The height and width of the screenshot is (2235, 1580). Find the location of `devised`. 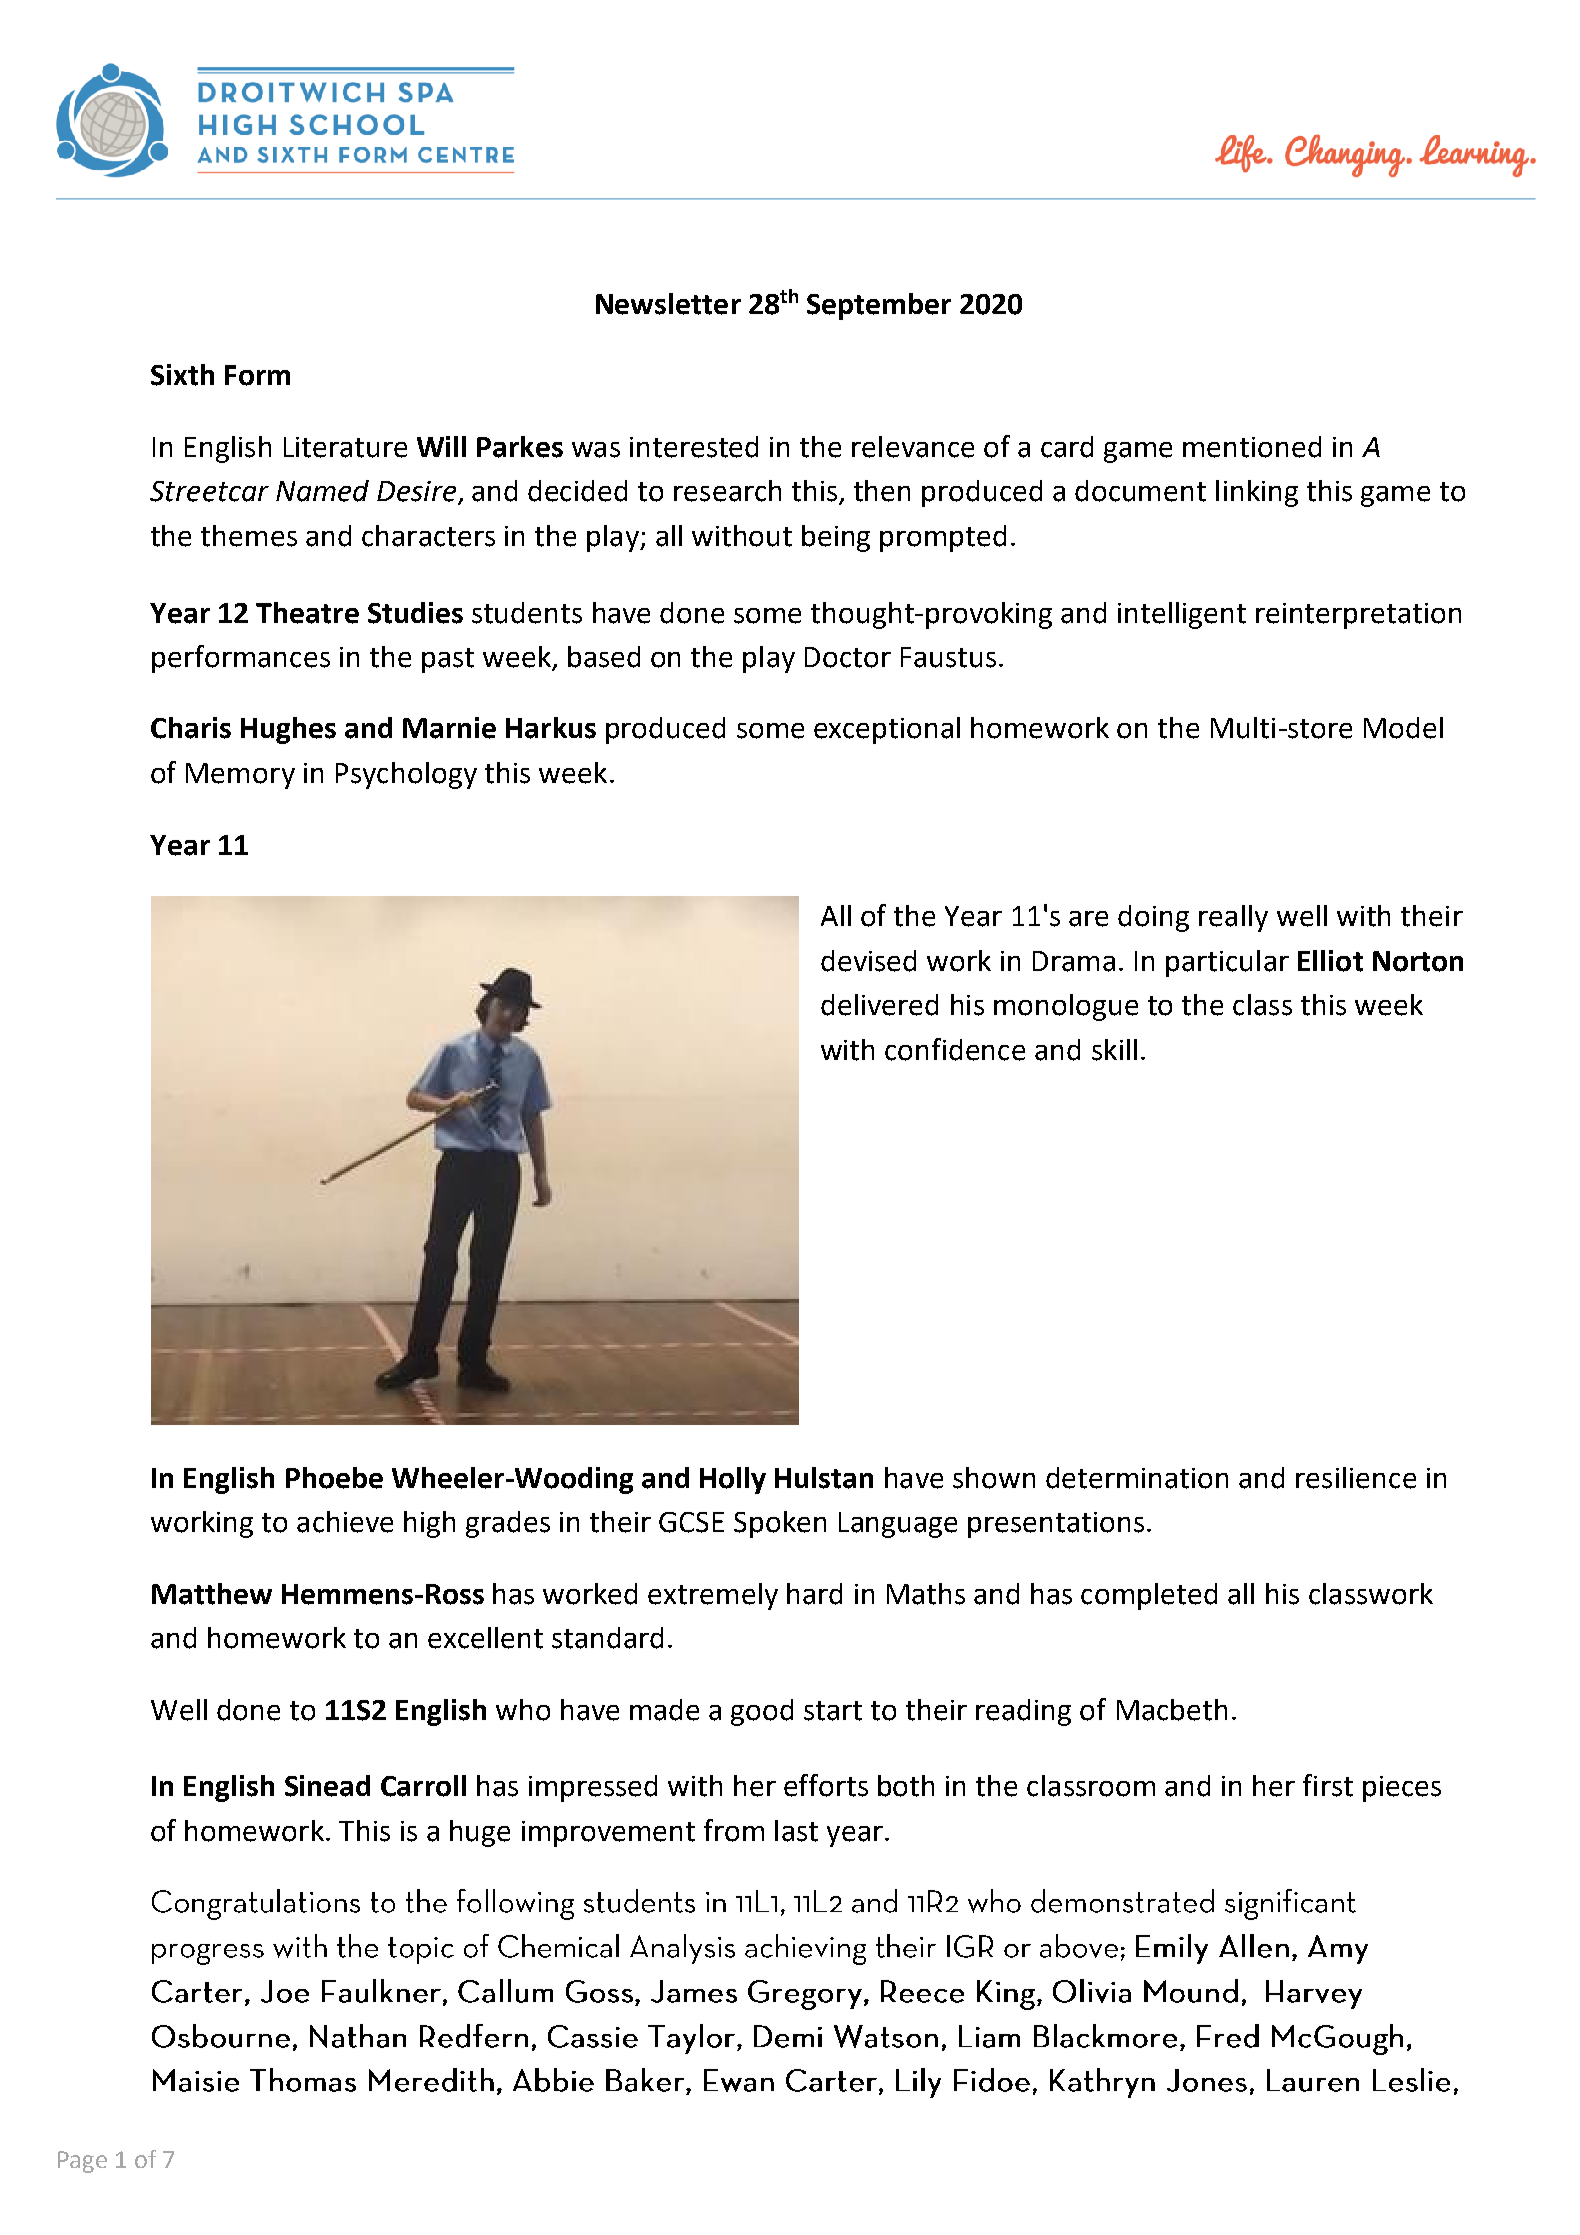

devised is located at coordinates (868, 961).
